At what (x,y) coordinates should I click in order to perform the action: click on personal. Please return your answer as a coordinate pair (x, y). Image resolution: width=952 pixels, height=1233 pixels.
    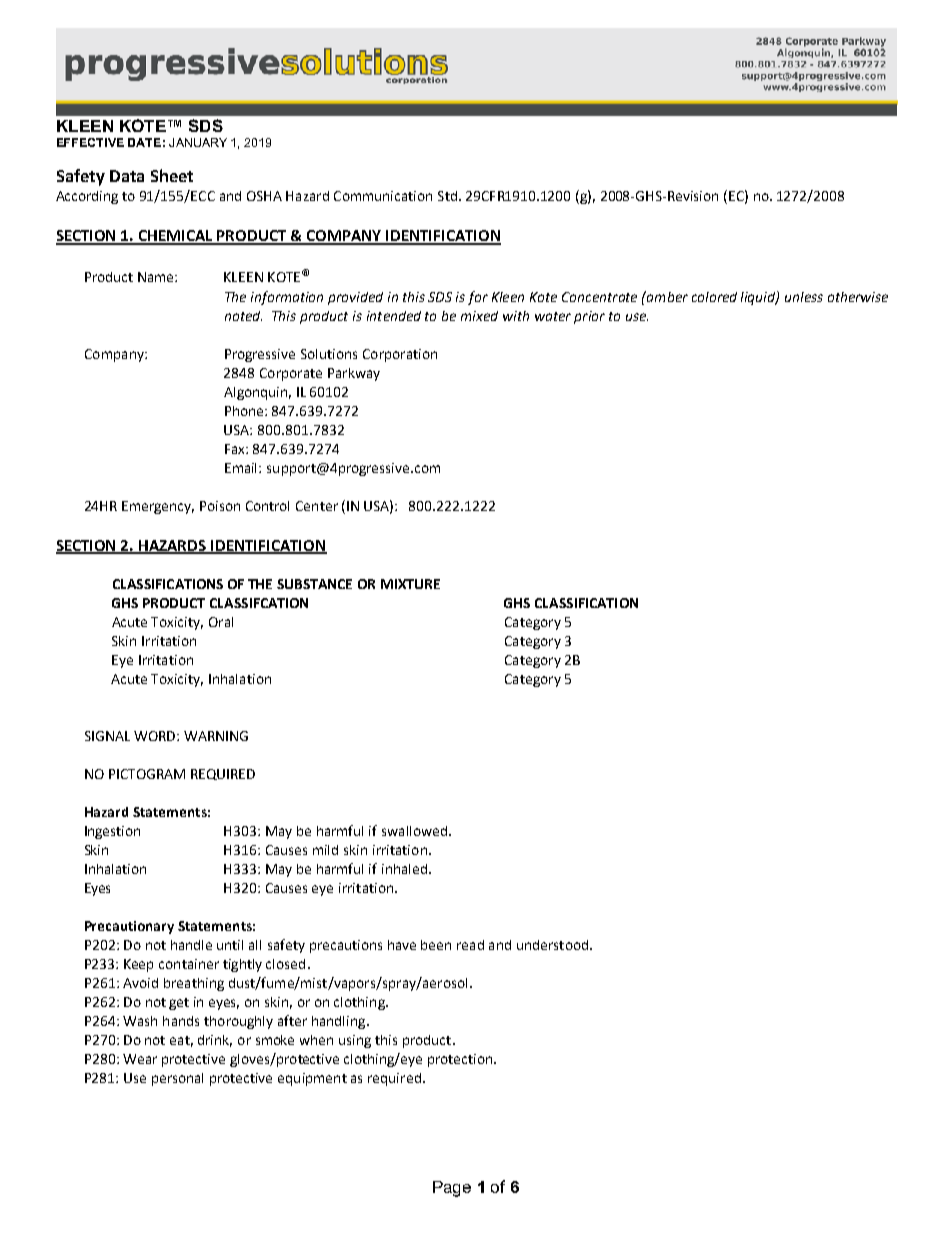
    Looking at the image, I should click on (177, 1079).
